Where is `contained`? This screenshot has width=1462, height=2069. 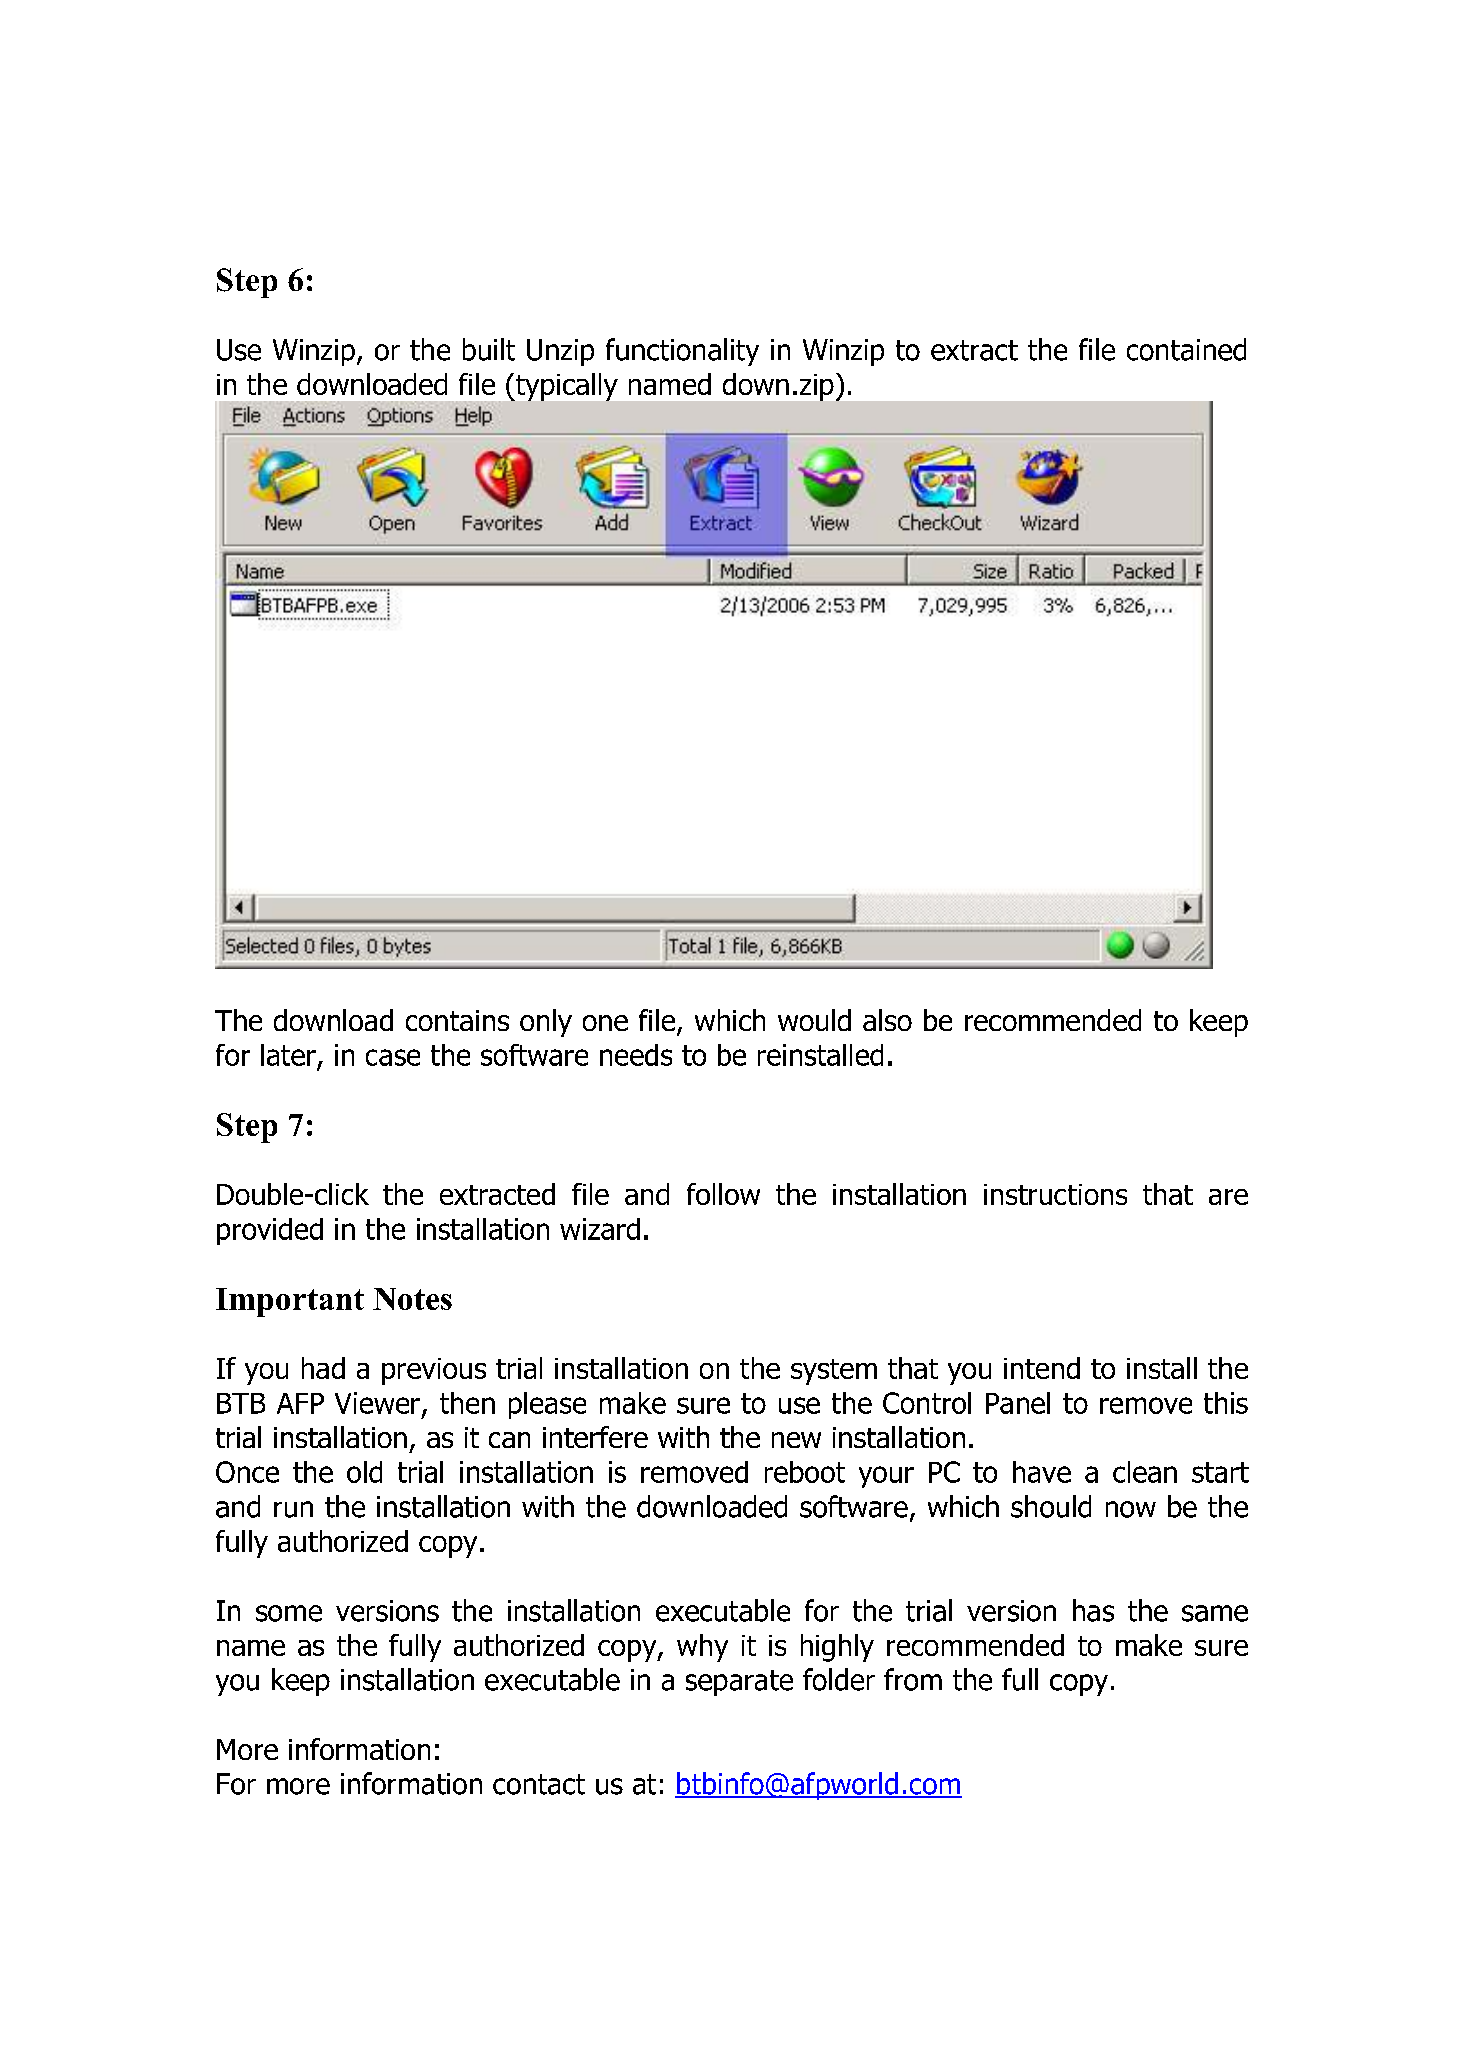 contained is located at coordinates (1186, 349).
